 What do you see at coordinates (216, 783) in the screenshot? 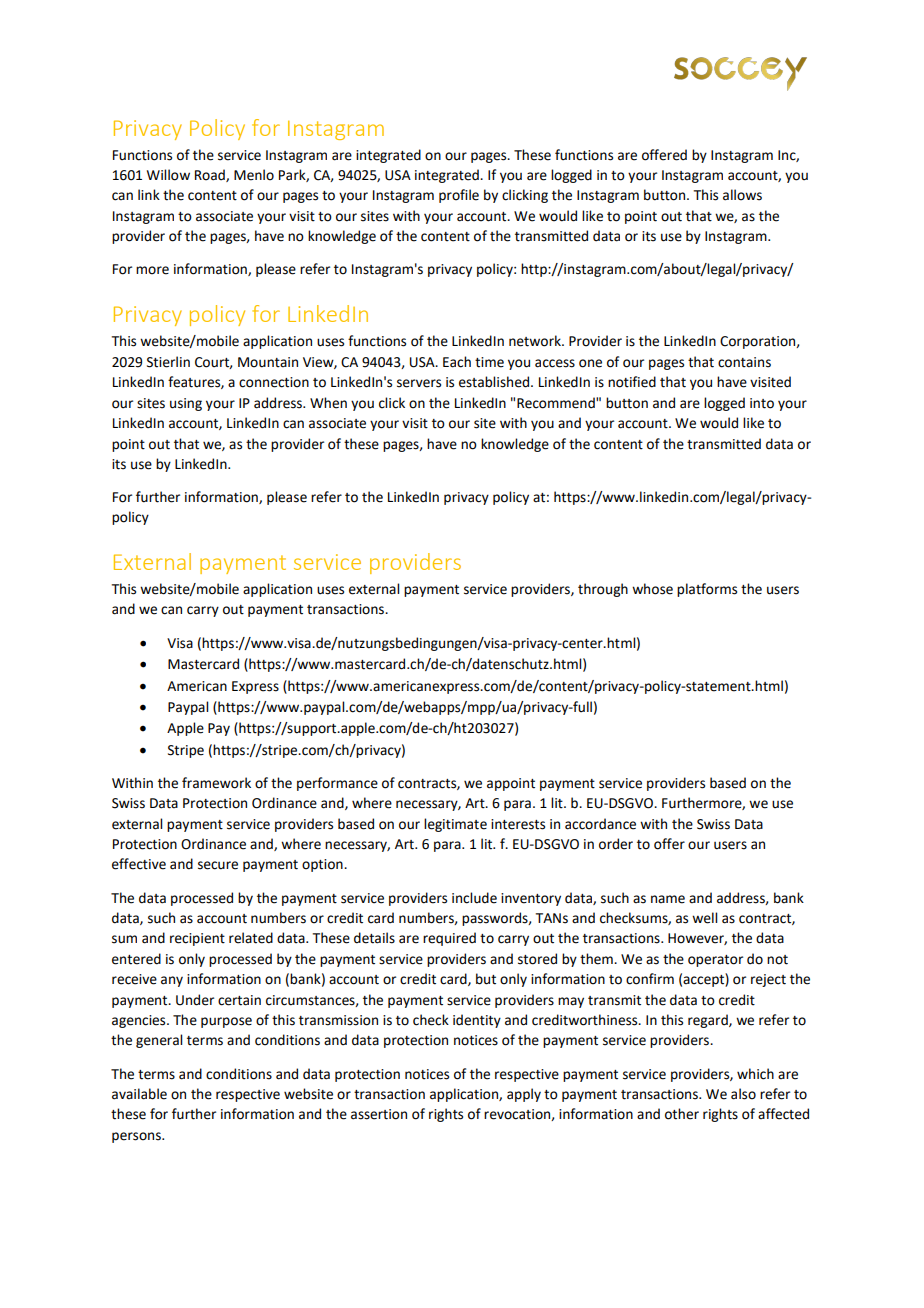
I see `framework` at bounding box center [216, 783].
